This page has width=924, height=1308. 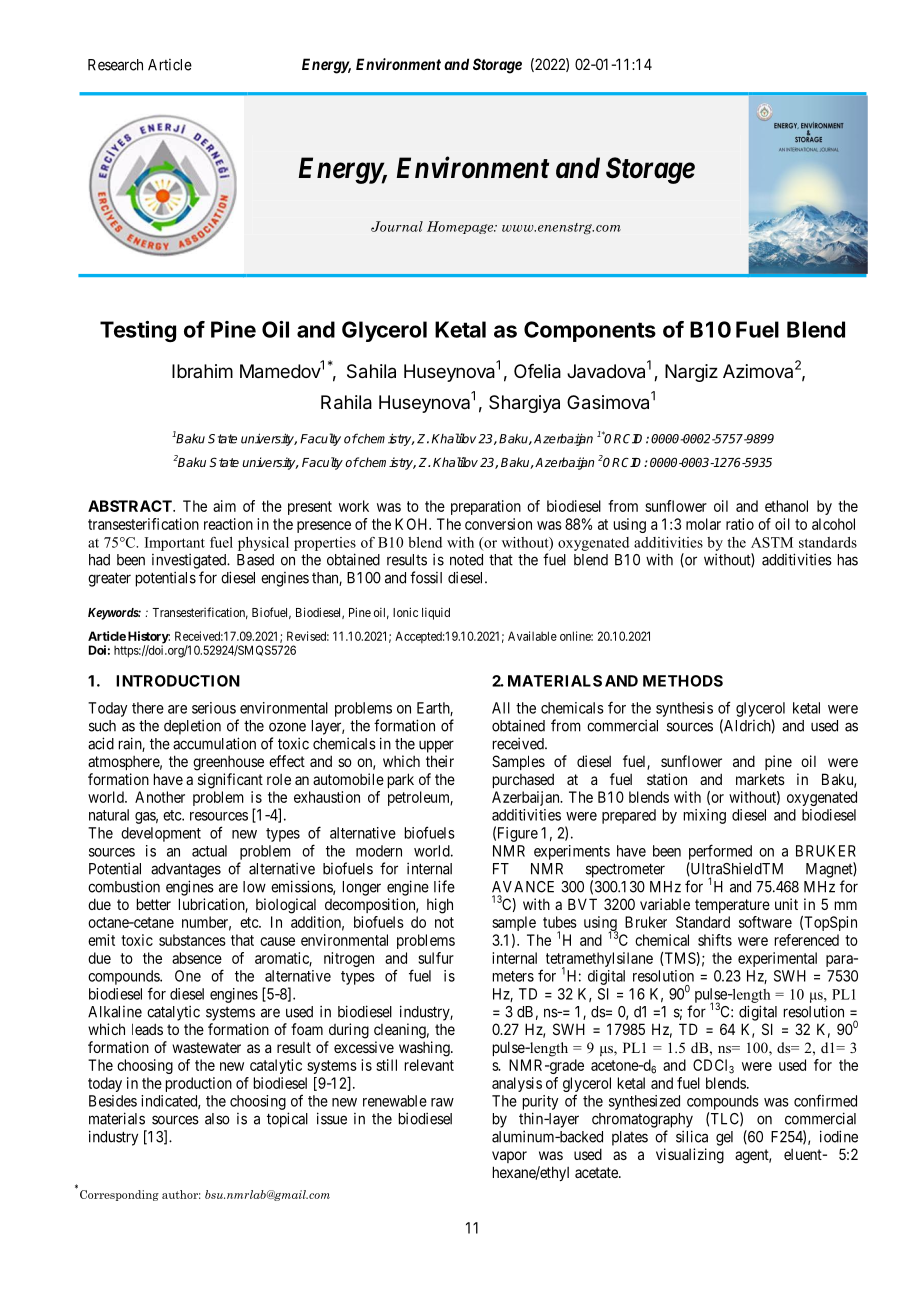 What do you see at coordinates (590, 331) in the page?
I see `Components` at bounding box center [590, 331].
